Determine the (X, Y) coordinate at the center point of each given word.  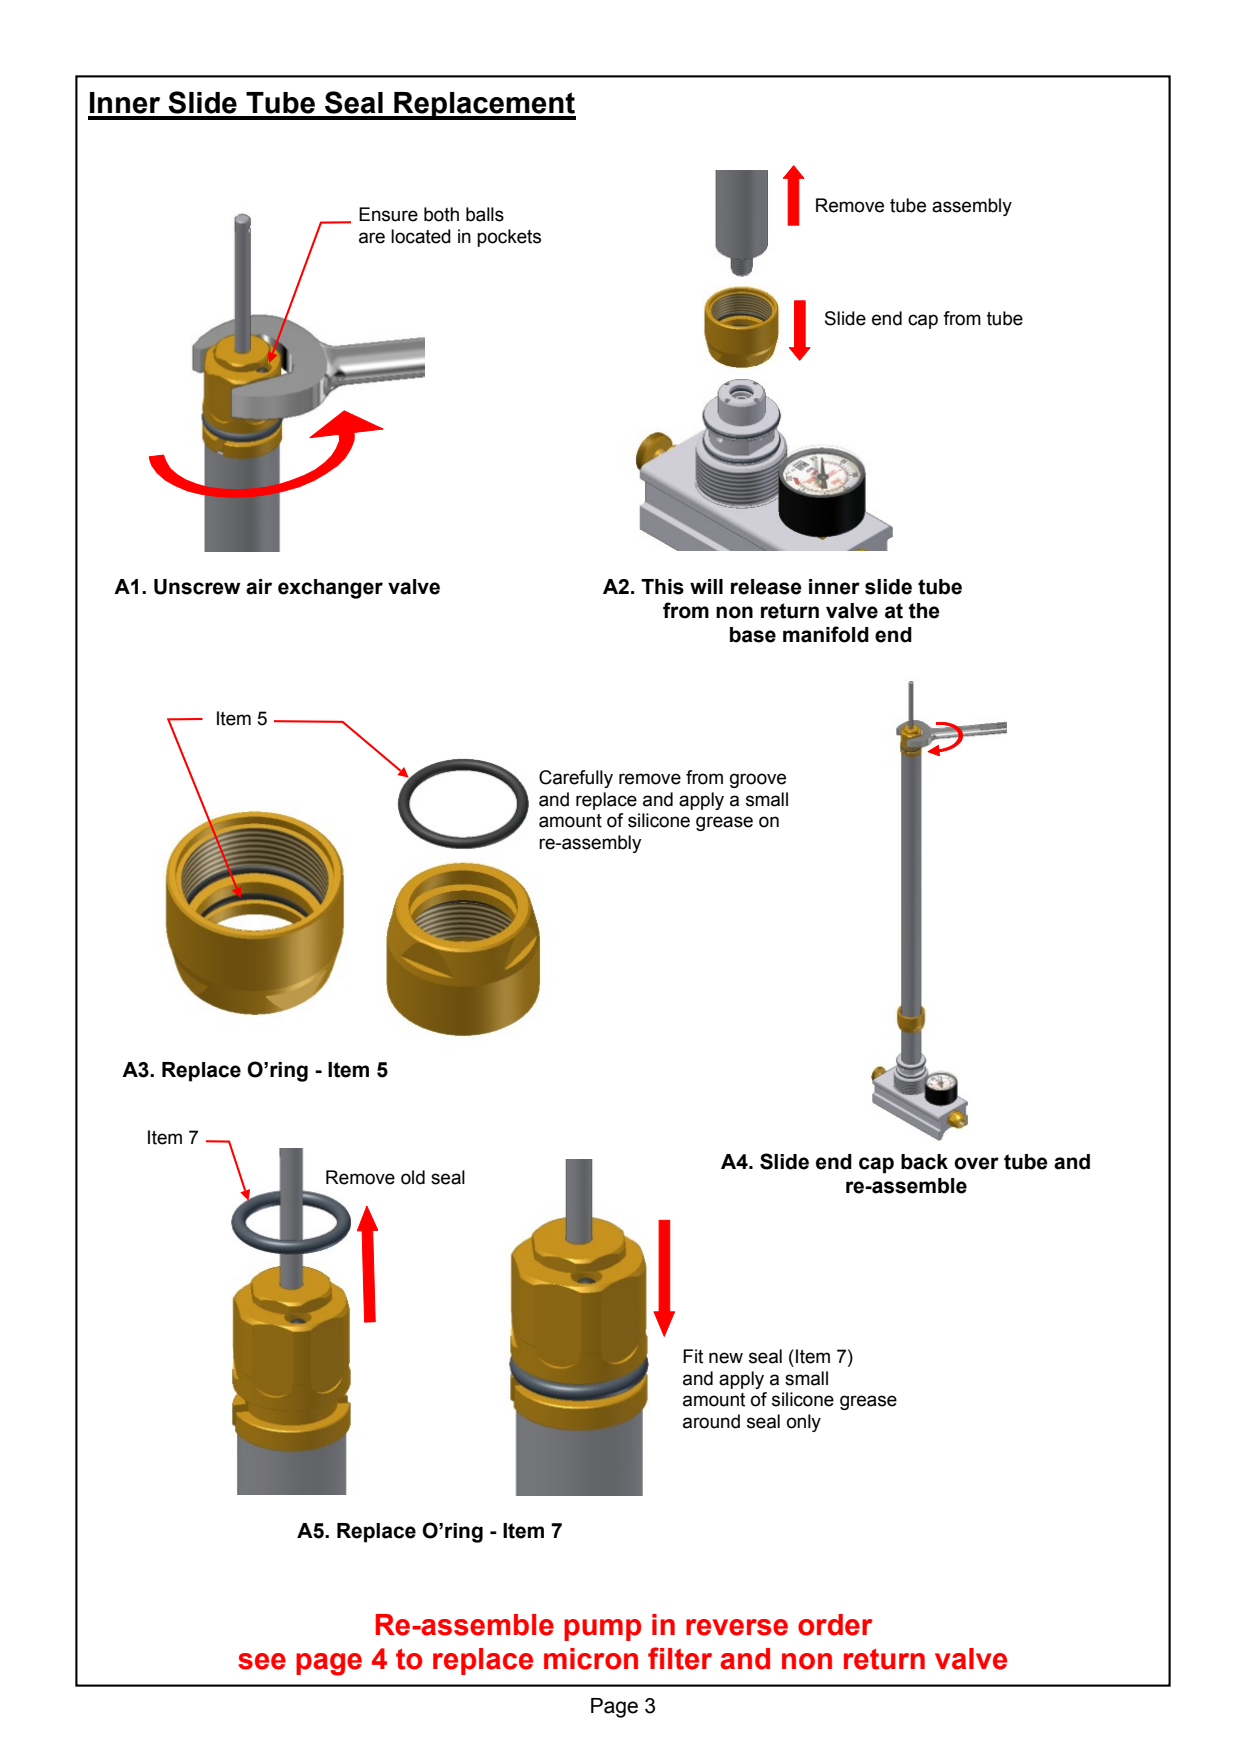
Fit (693, 1356)
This (662, 587)
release (766, 587)
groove (758, 780)
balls (485, 214)
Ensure (388, 214)
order (835, 1625)
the (924, 611)
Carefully (576, 779)
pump (602, 1630)
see (262, 1661)
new (726, 1358)
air (259, 587)
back (924, 1162)
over (976, 1163)
